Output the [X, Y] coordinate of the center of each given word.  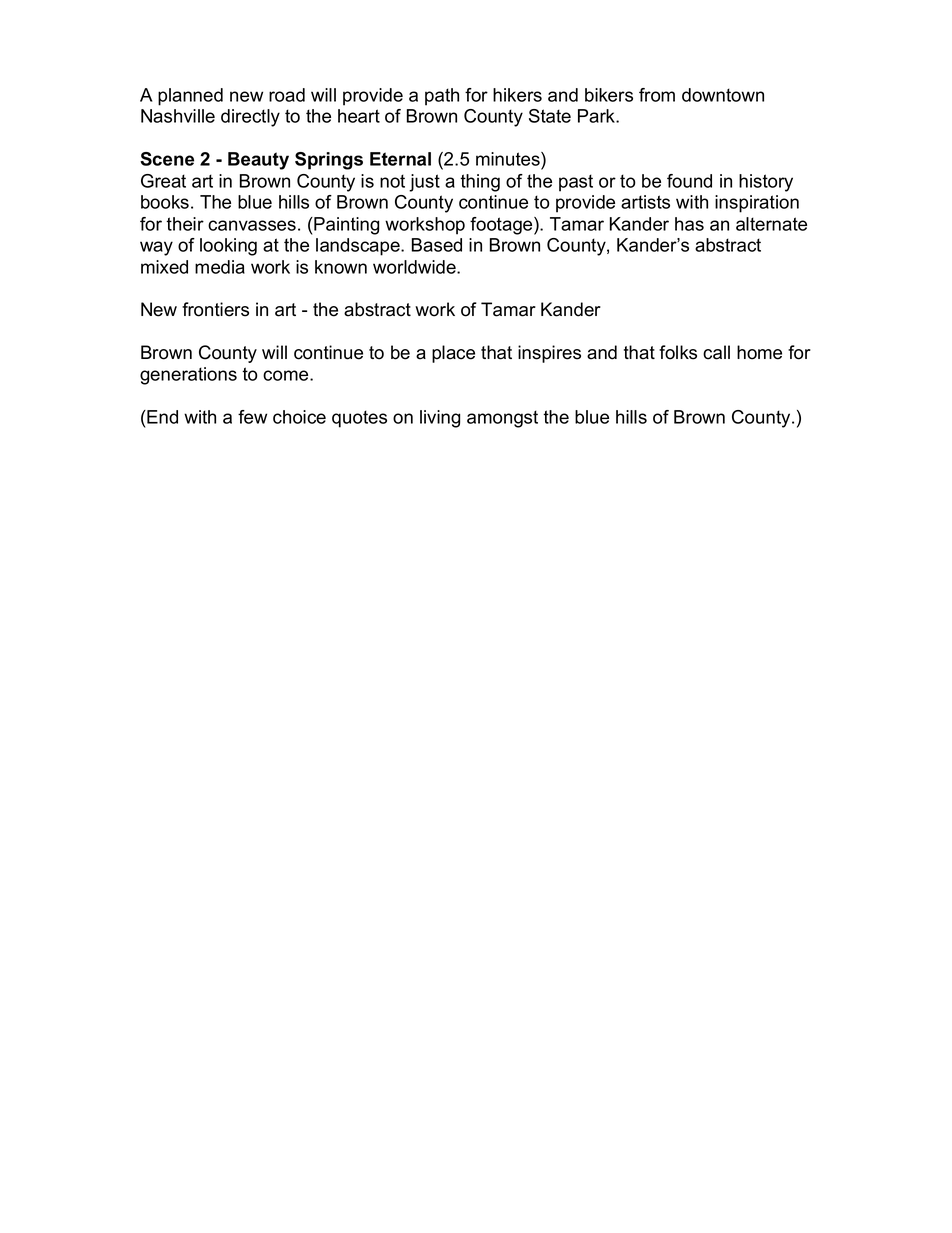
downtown [723, 95]
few [252, 417]
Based [437, 245]
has [689, 224]
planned [190, 97]
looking [228, 247]
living [440, 419]
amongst [502, 419]
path [442, 97]
